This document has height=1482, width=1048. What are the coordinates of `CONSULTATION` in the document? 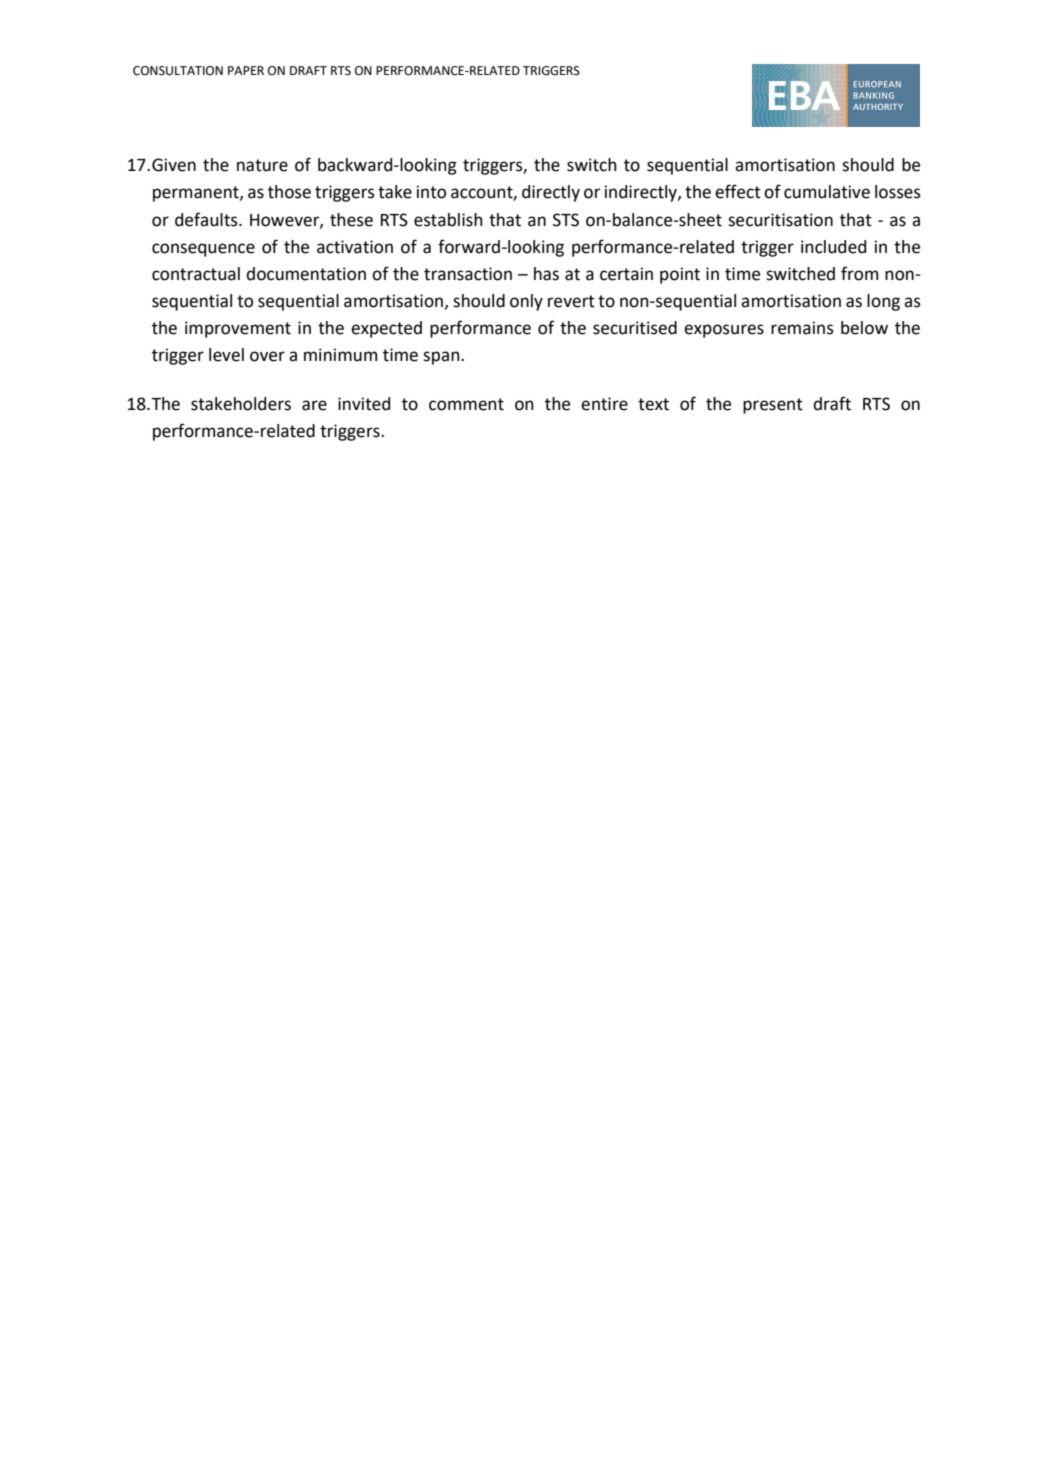 It's located at (178, 71).
